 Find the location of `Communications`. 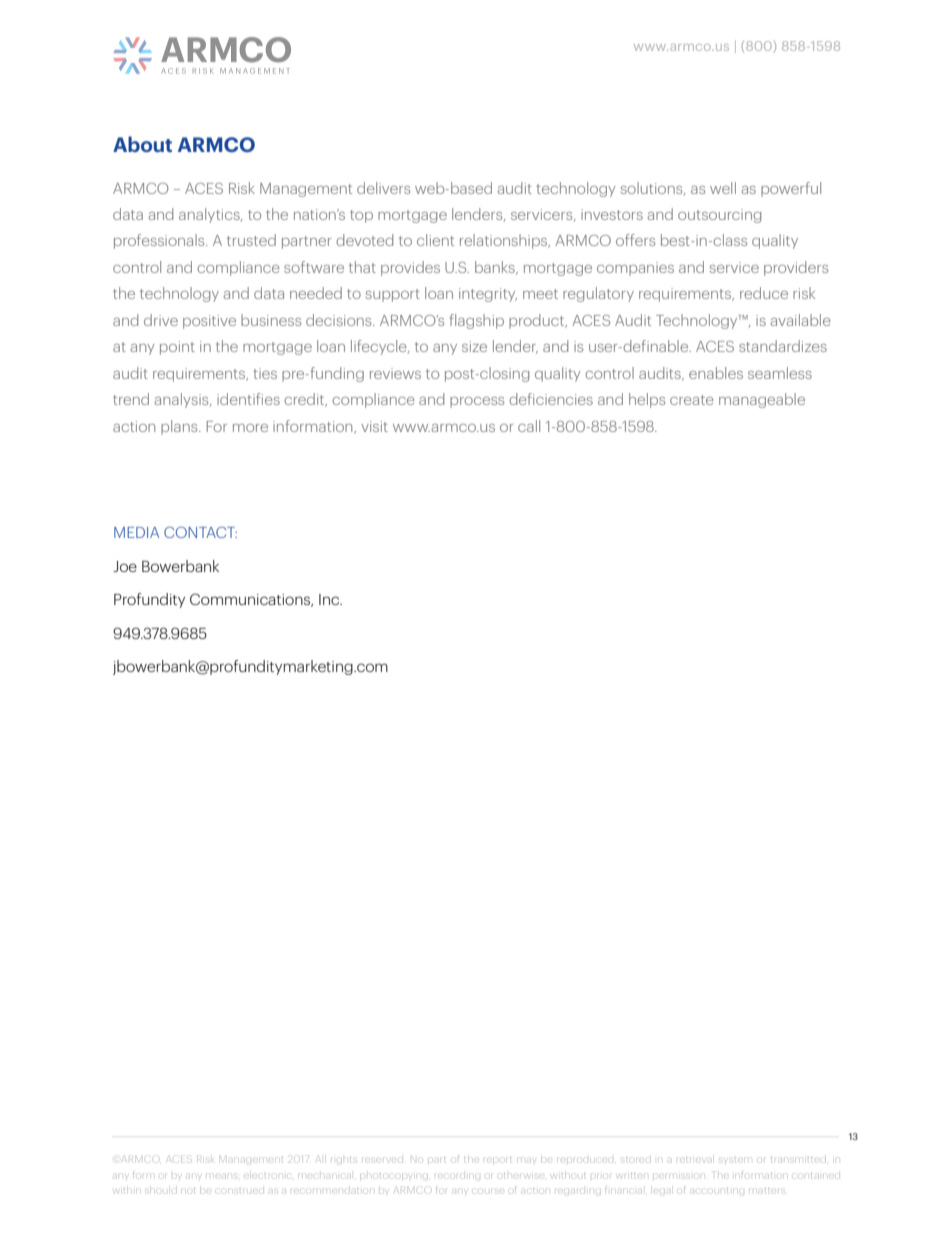

Communications is located at coordinates (251, 600).
